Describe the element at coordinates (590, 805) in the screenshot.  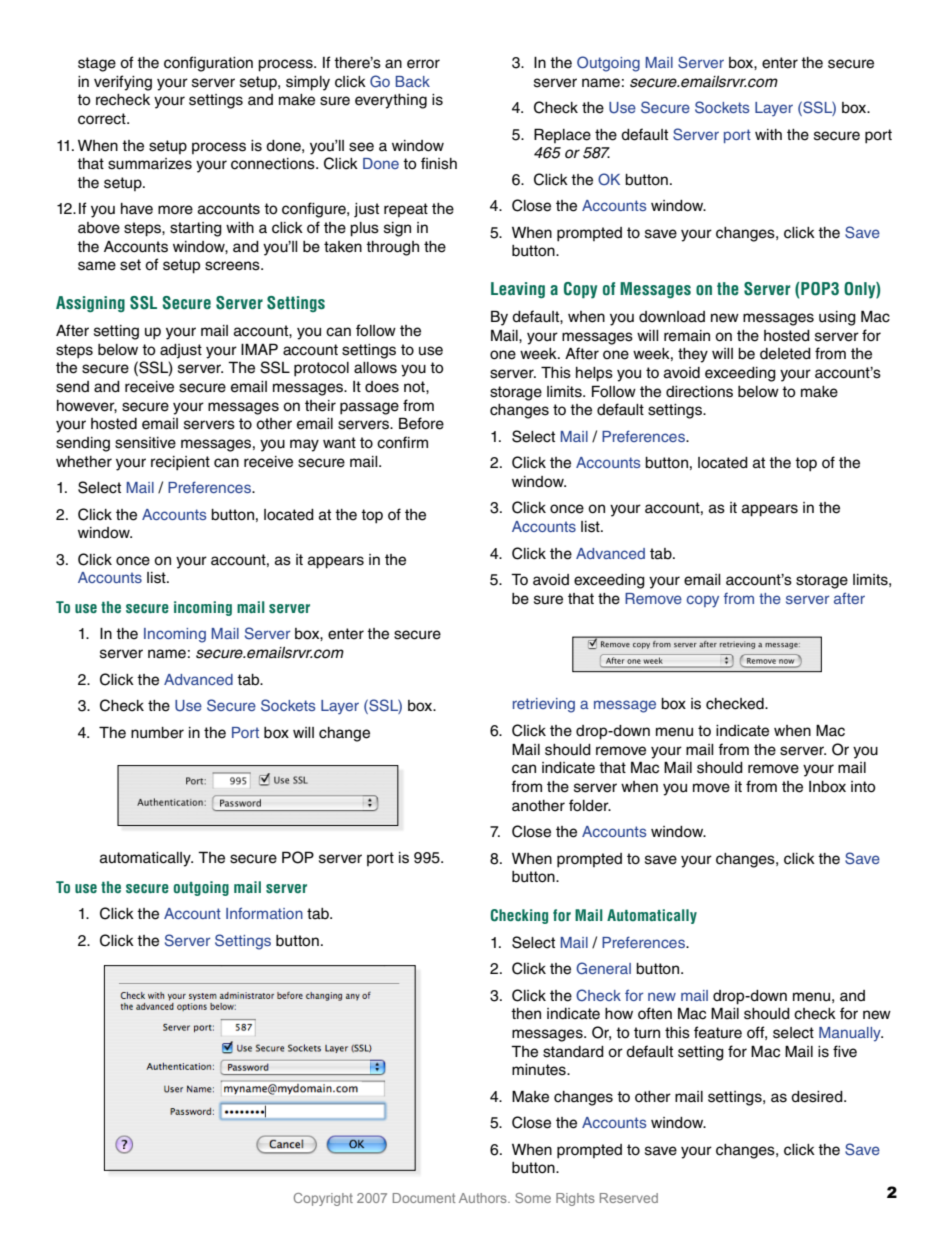
I see `folder` at that location.
